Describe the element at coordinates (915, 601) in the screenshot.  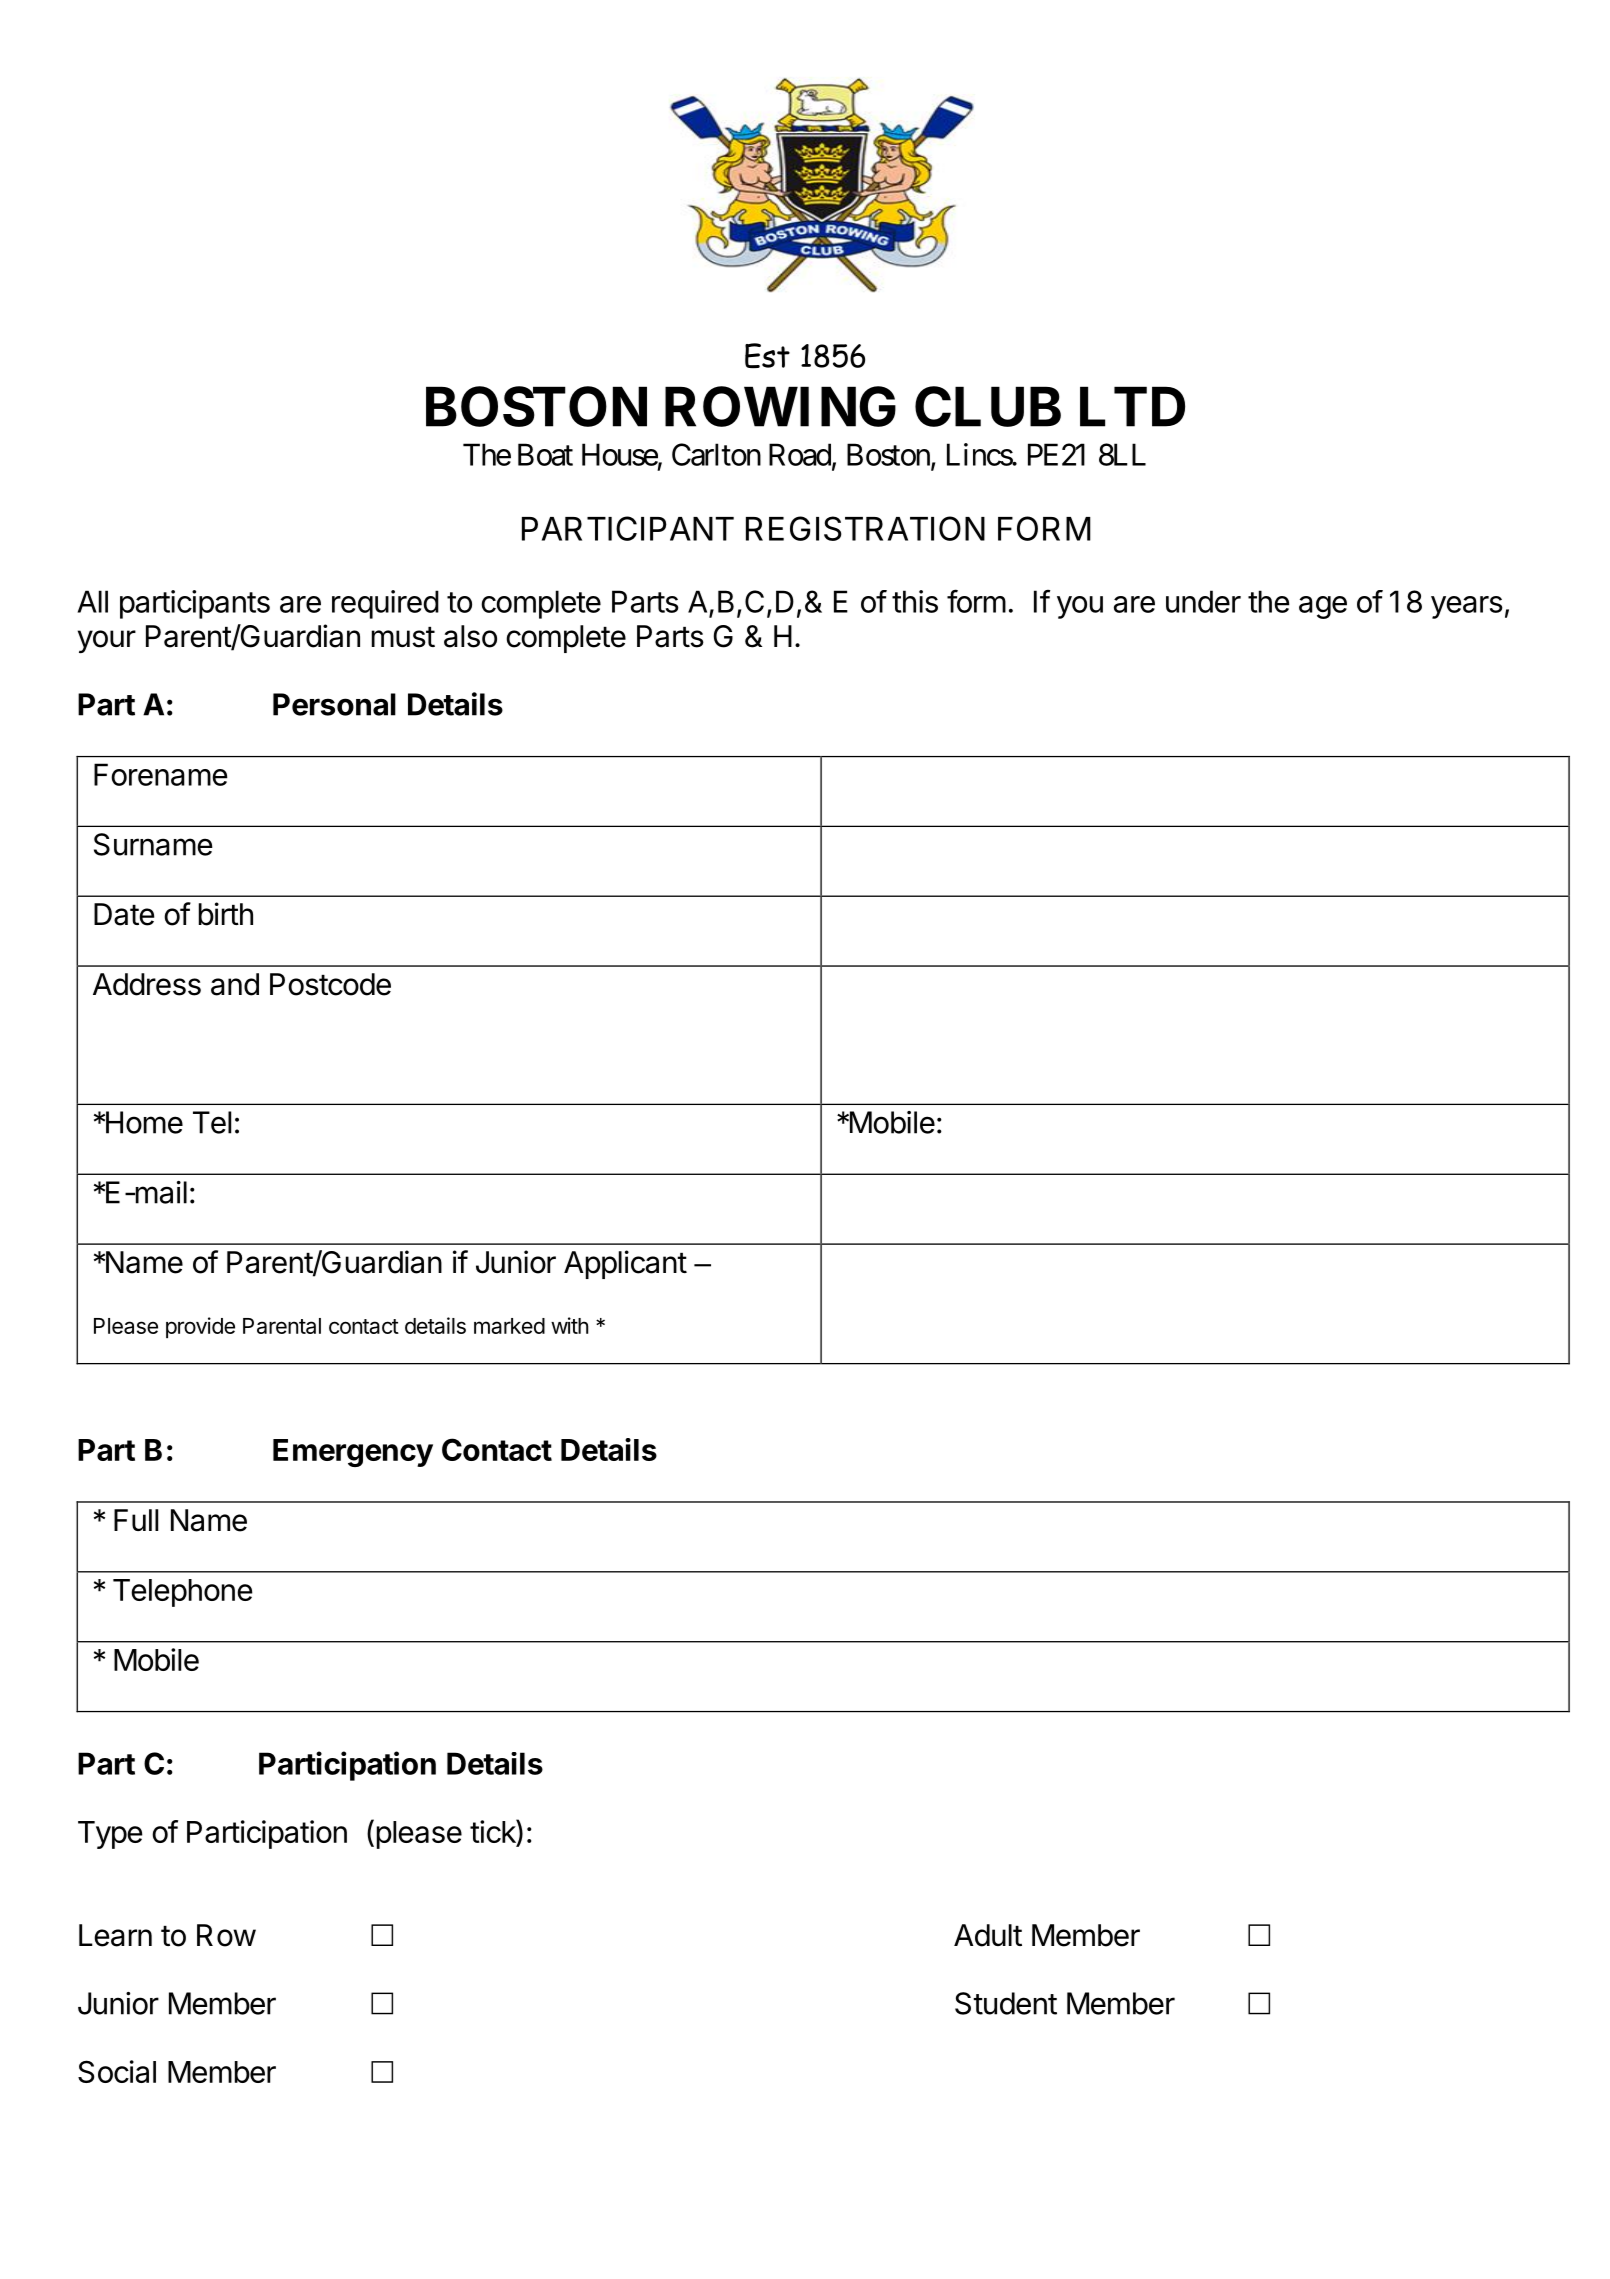
I see `this` at that location.
